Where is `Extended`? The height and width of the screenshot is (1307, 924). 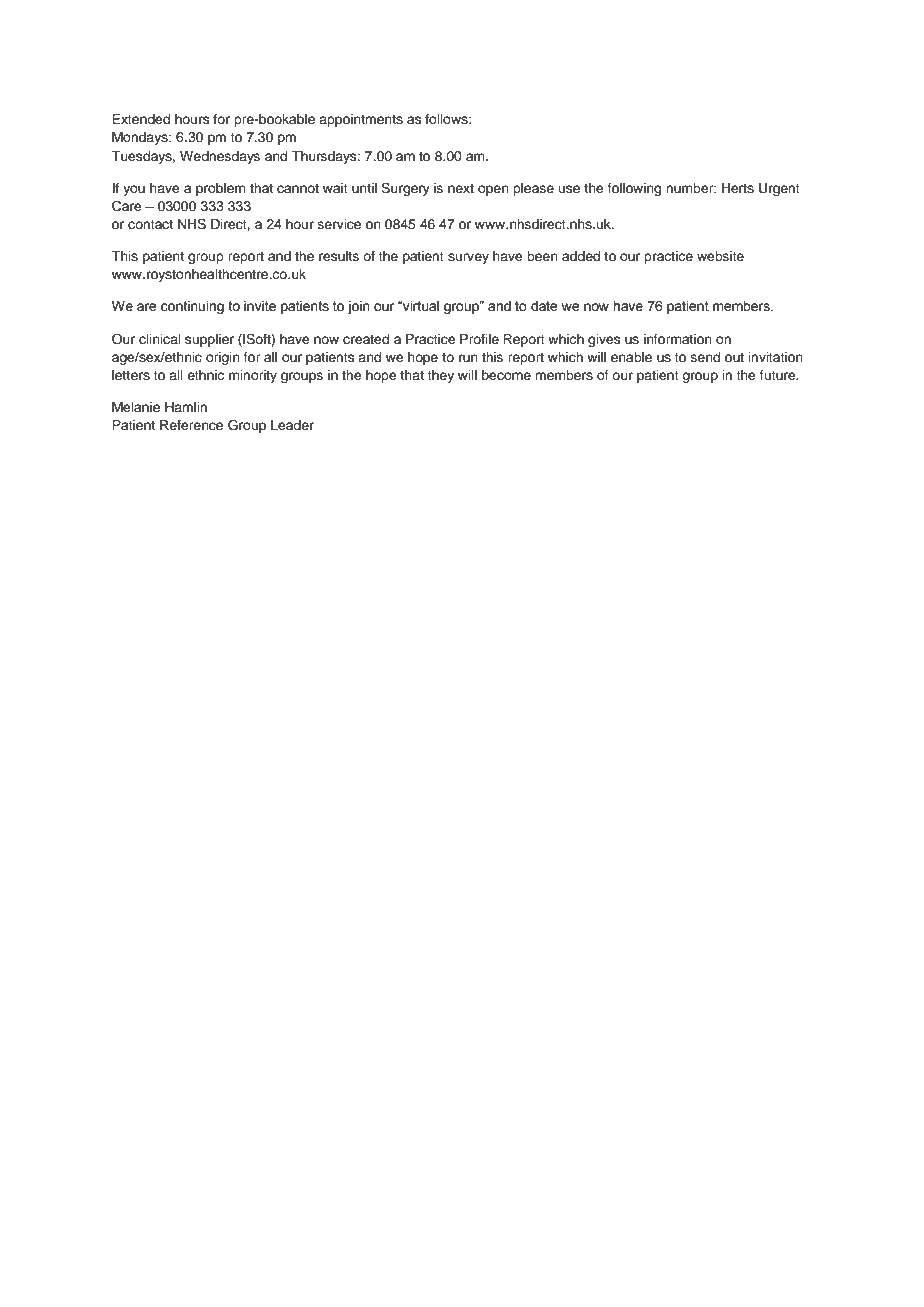 Extended is located at coordinates (141, 119).
